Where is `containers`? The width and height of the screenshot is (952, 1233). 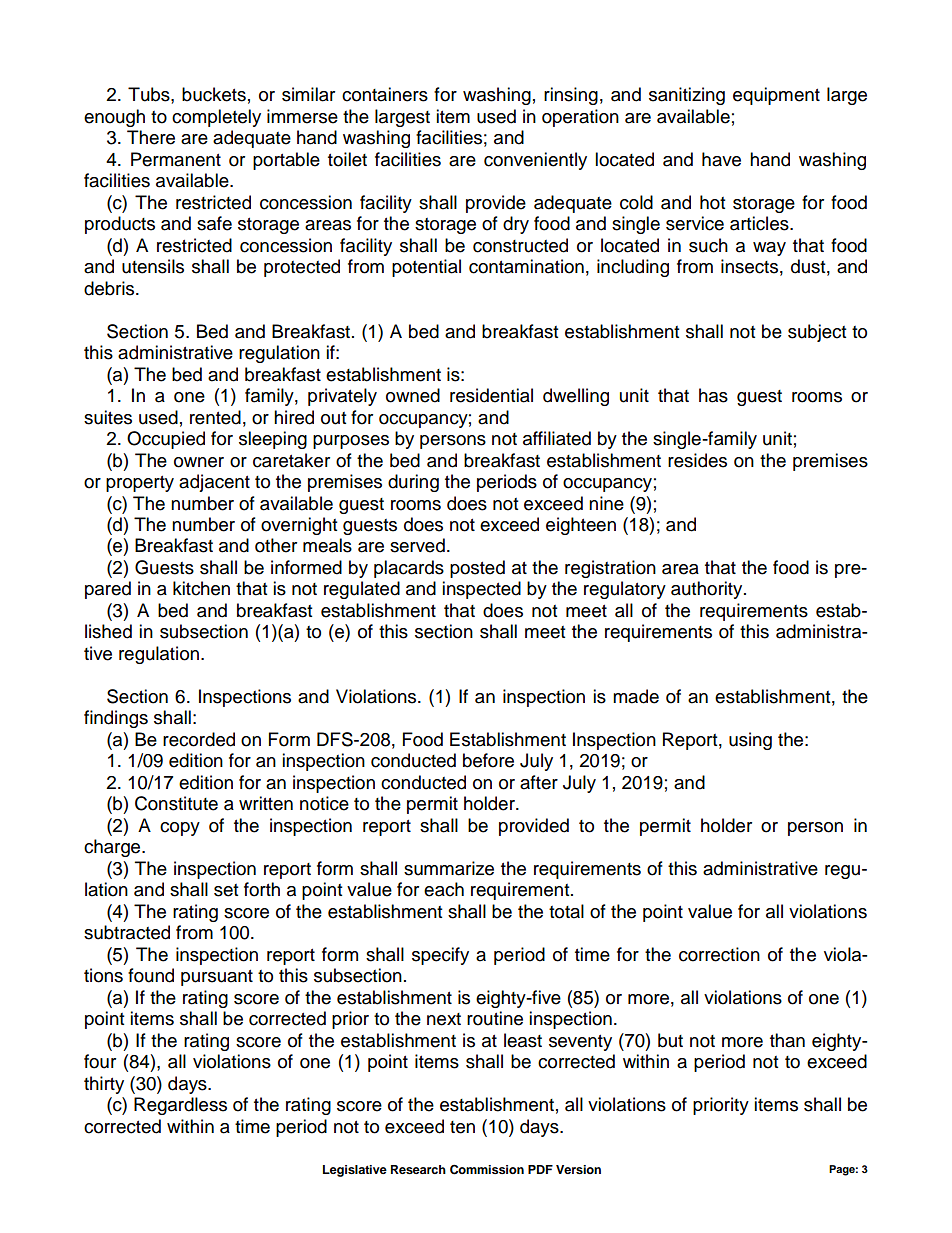
containers is located at coordinates (385, 94).
